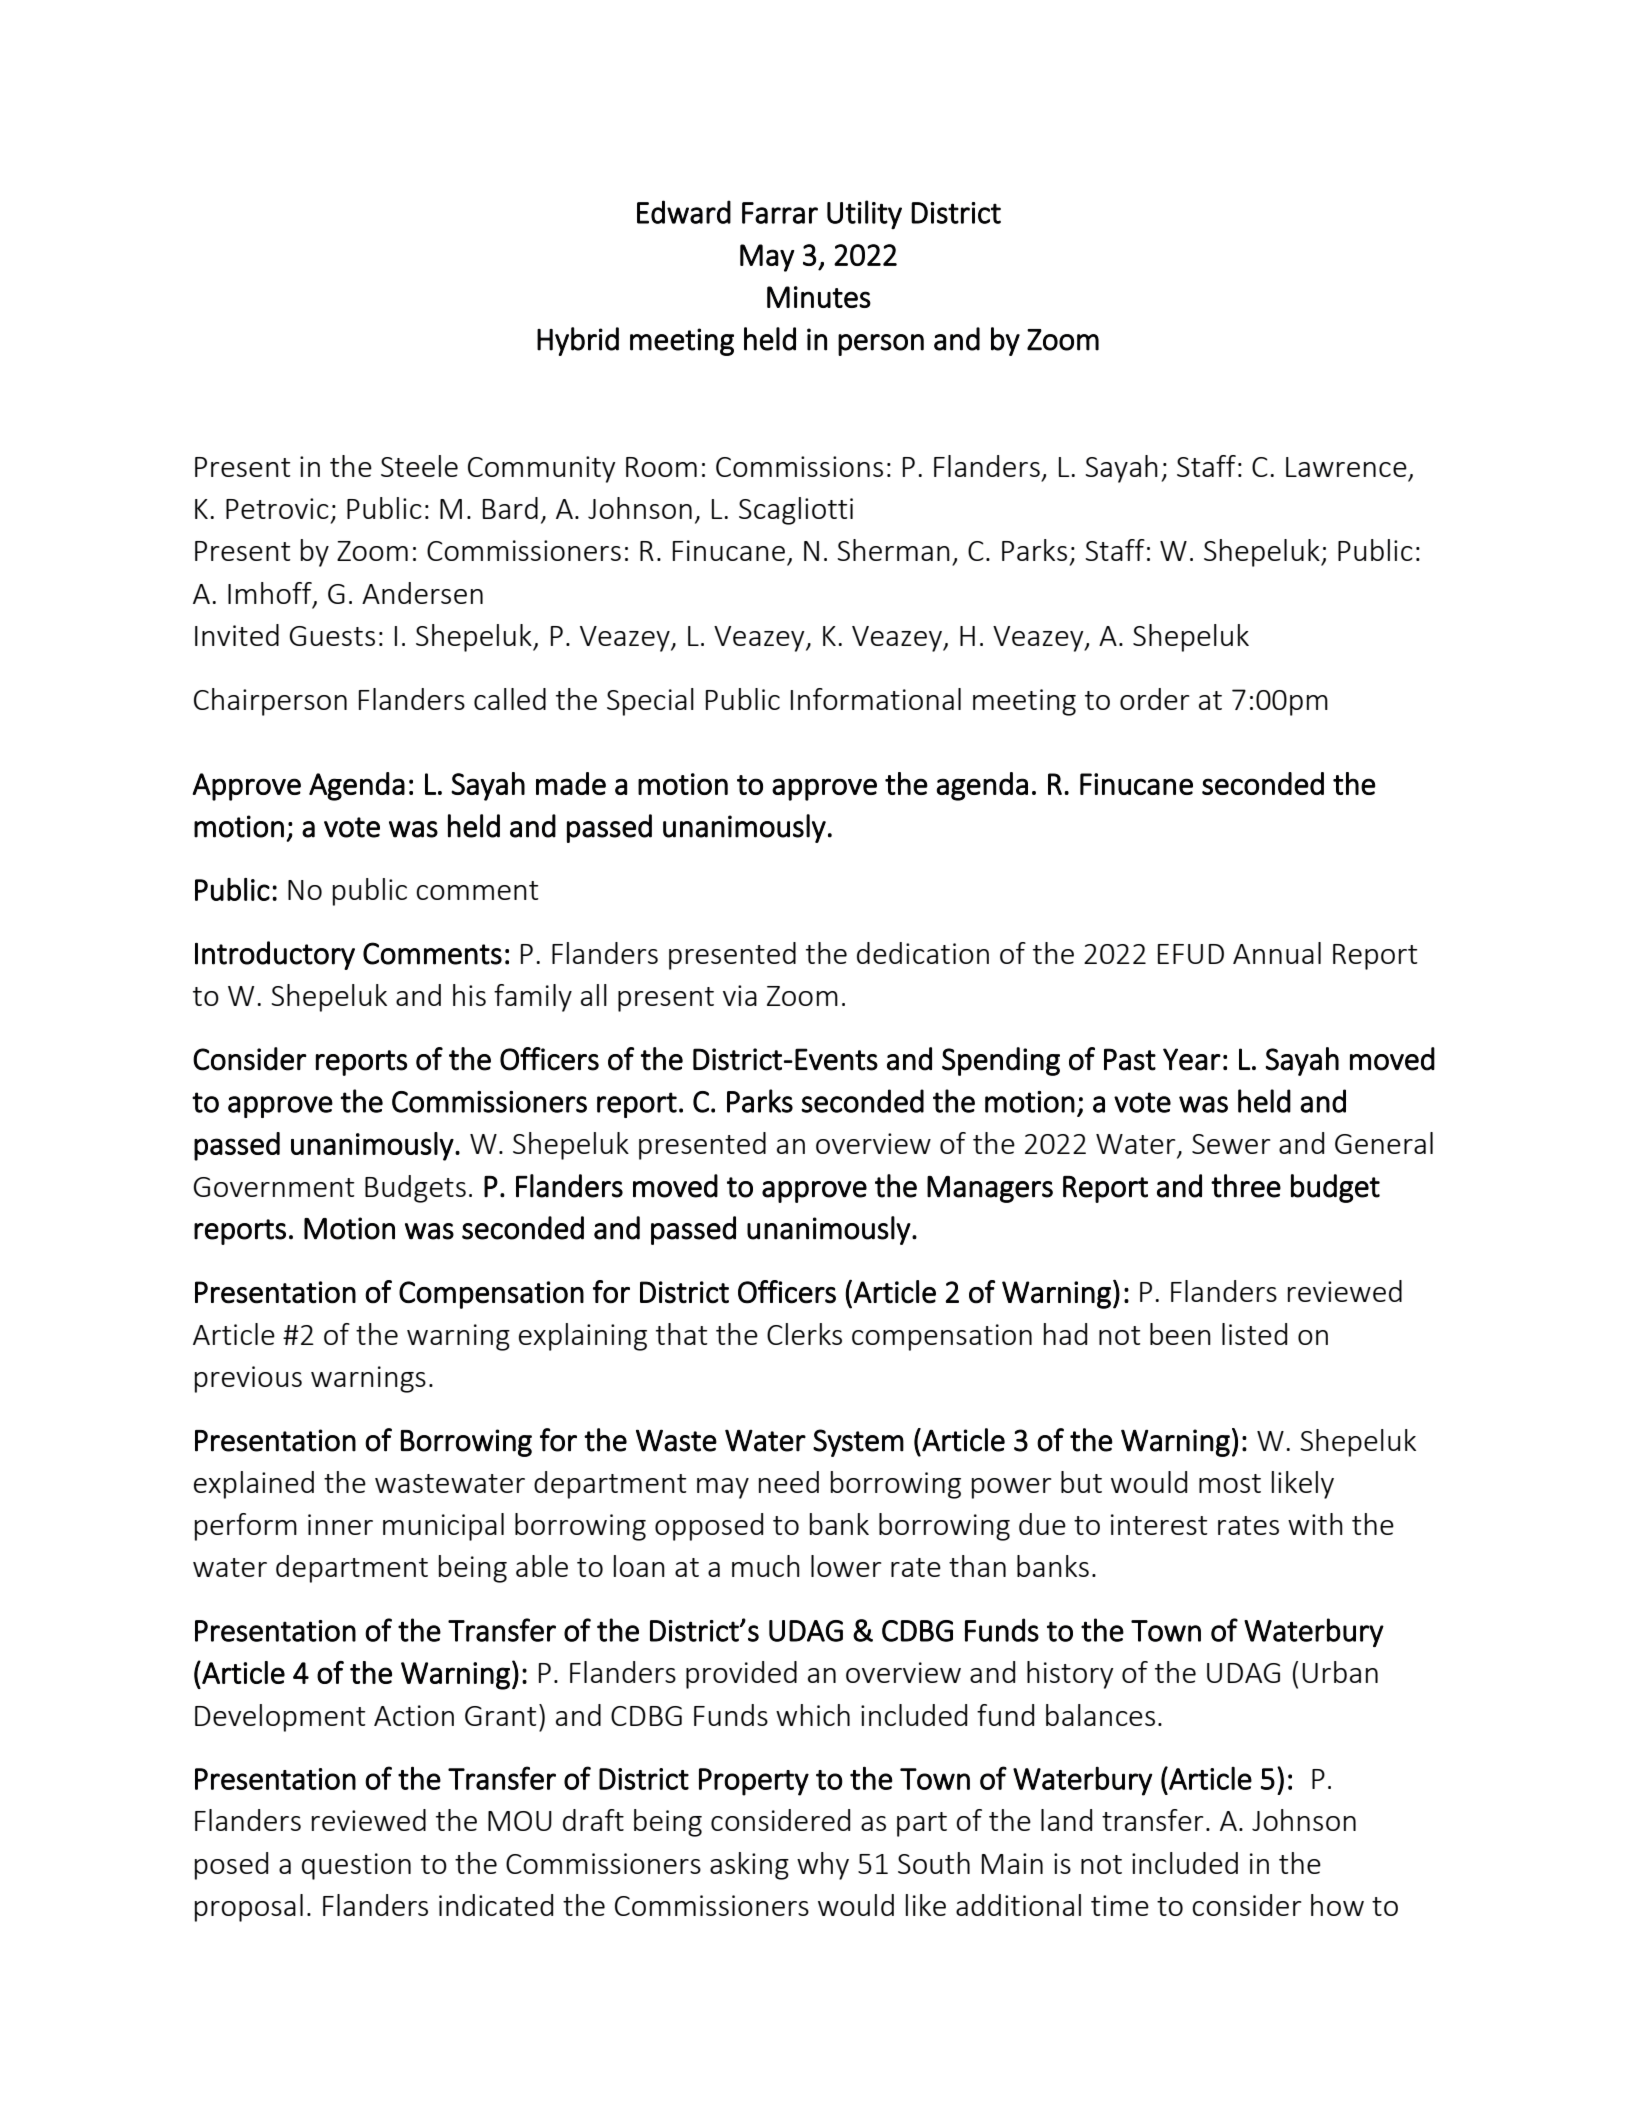  What do you see at coordinates (356, 1866) in the screenshot?
I see `question` at bounding box center [356, 1866].
